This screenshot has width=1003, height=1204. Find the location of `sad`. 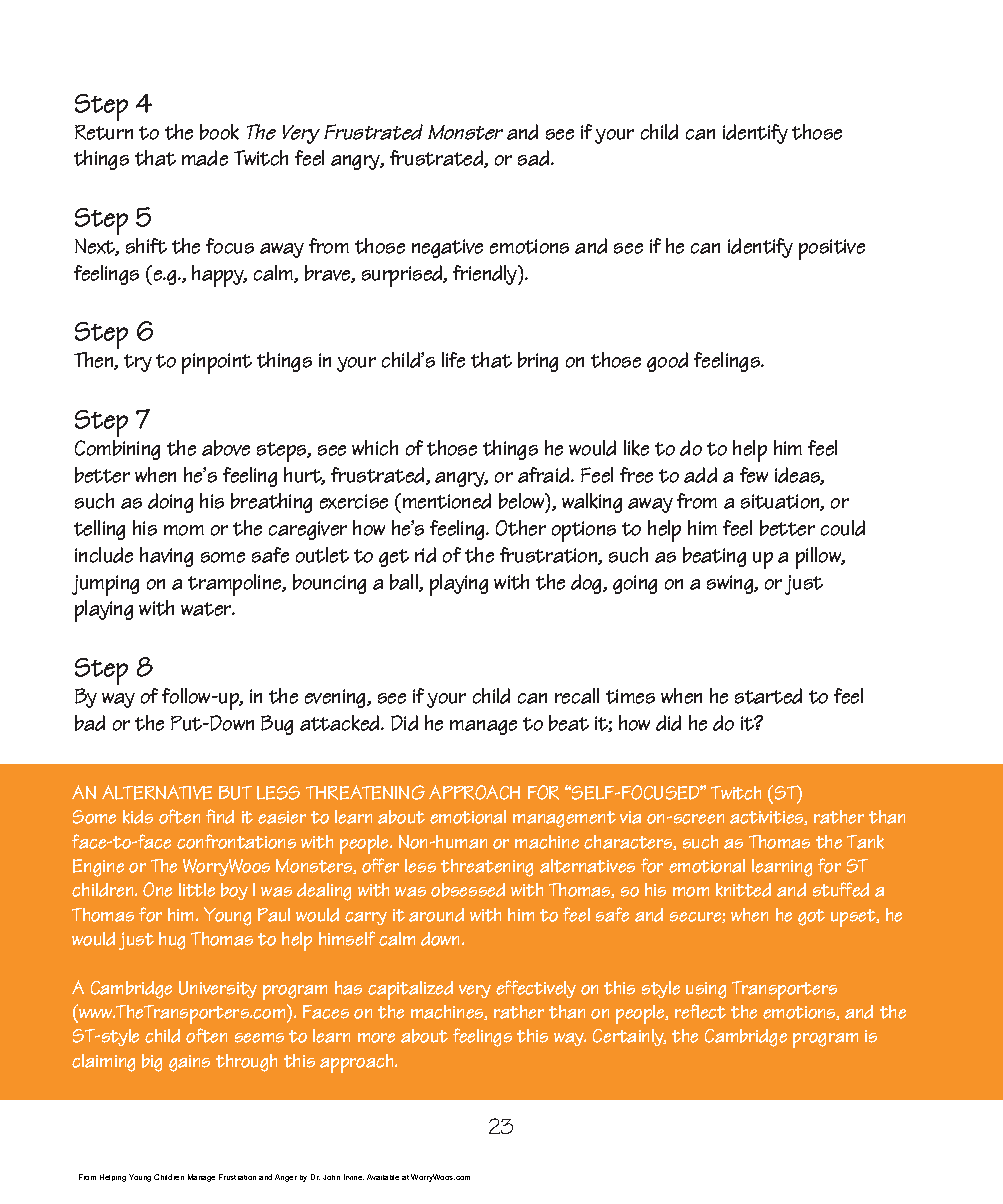

sad is located at coordinates (535, 158).
